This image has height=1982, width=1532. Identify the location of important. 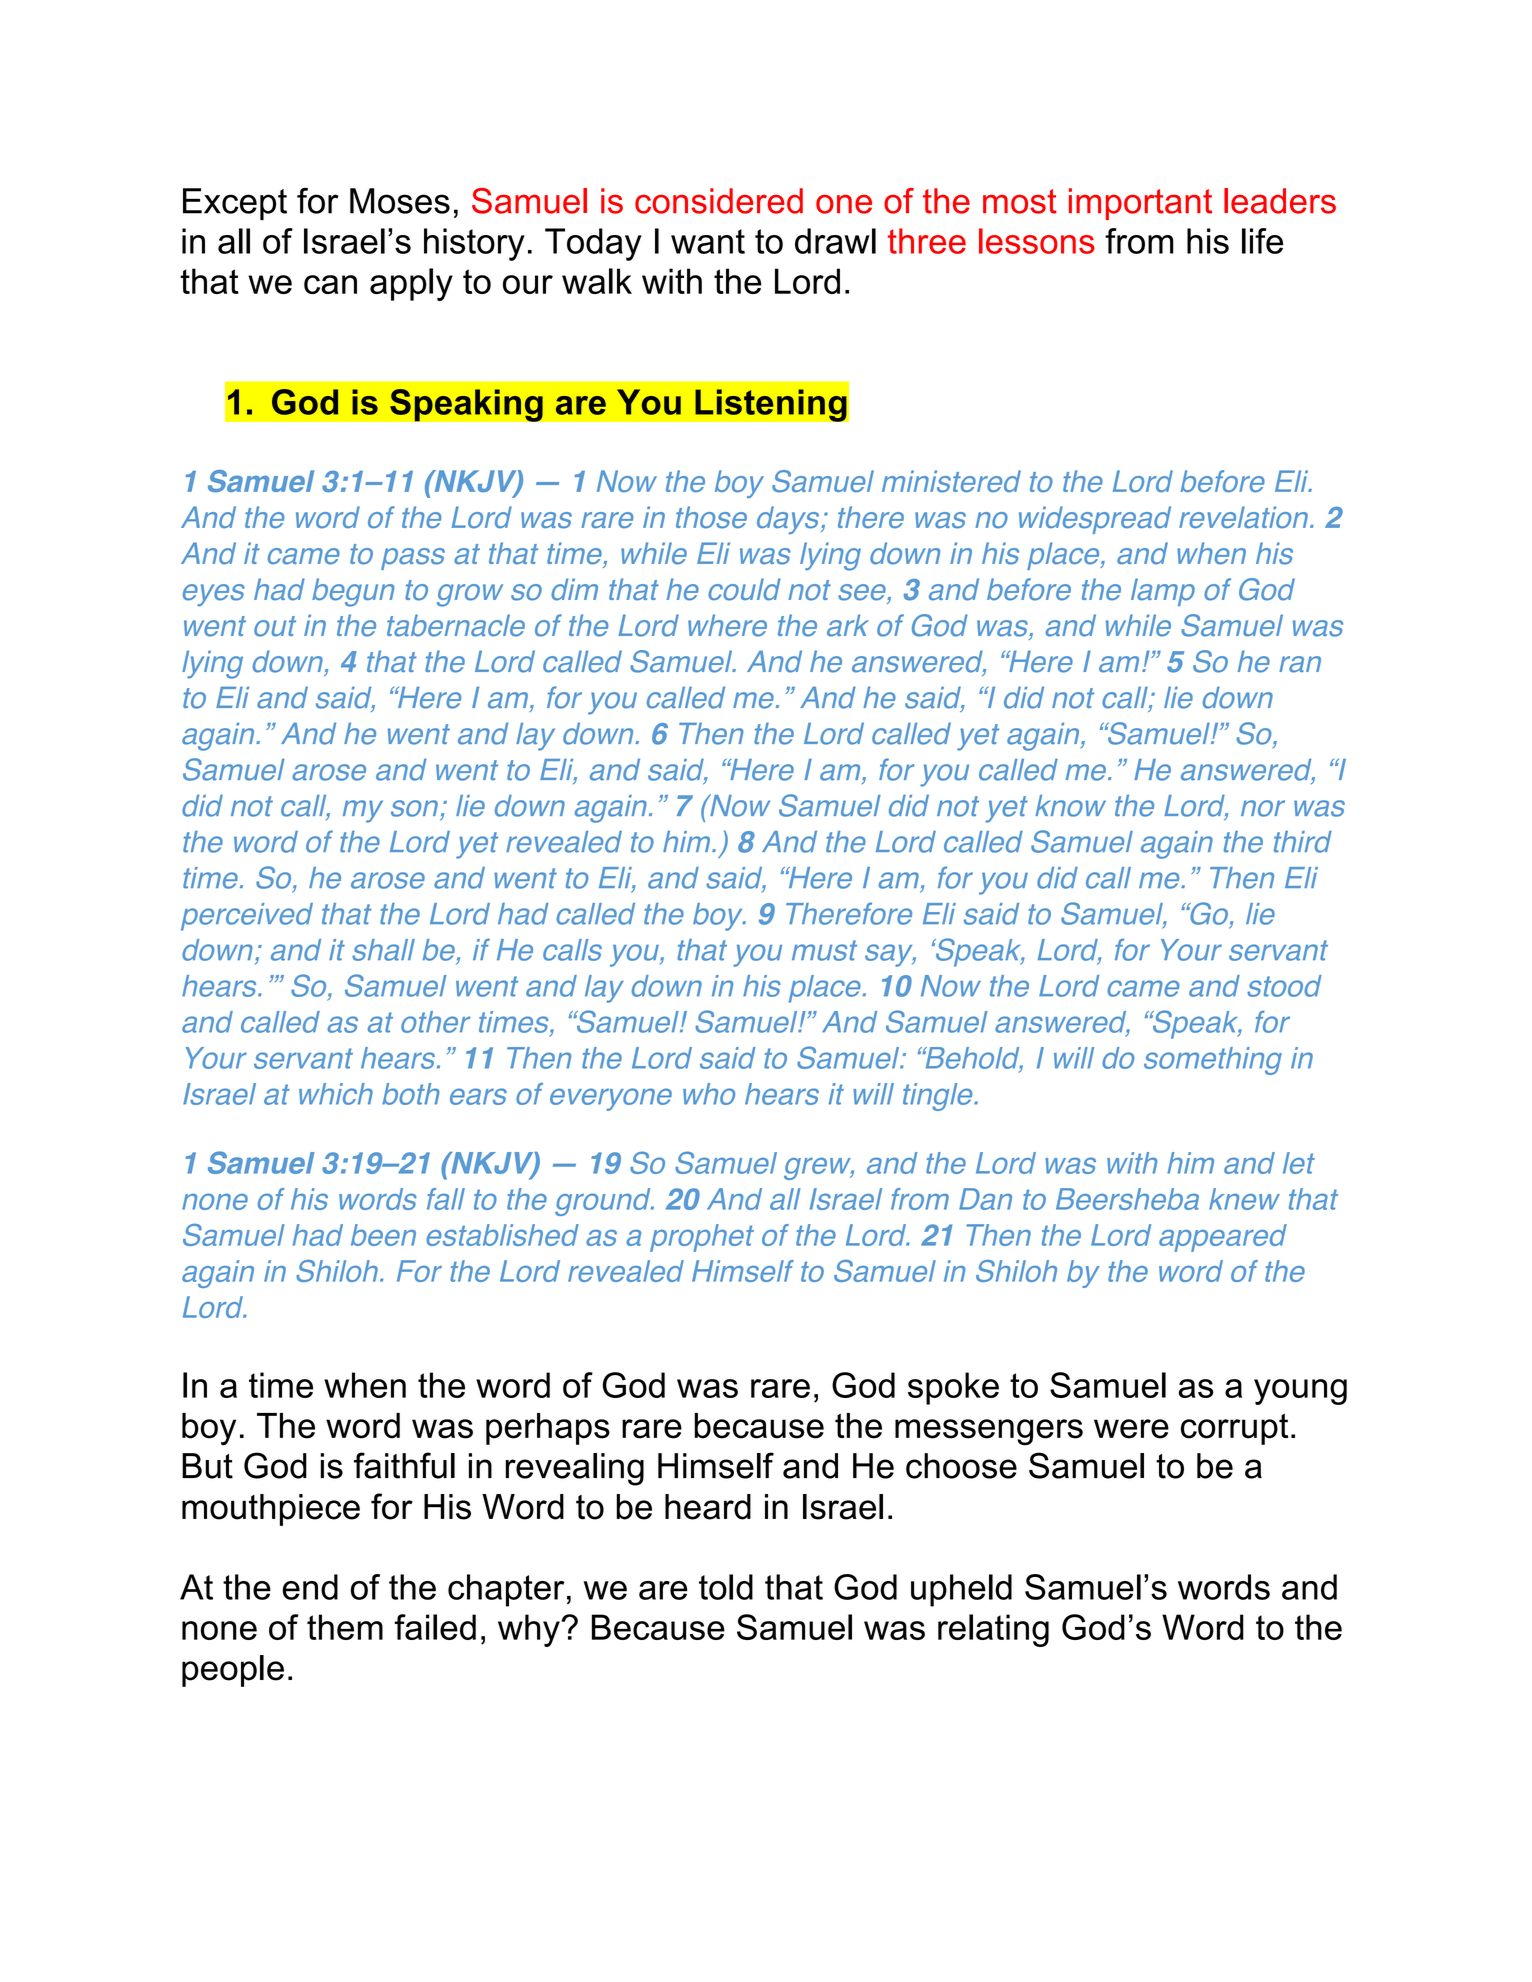
(1140, 204).
